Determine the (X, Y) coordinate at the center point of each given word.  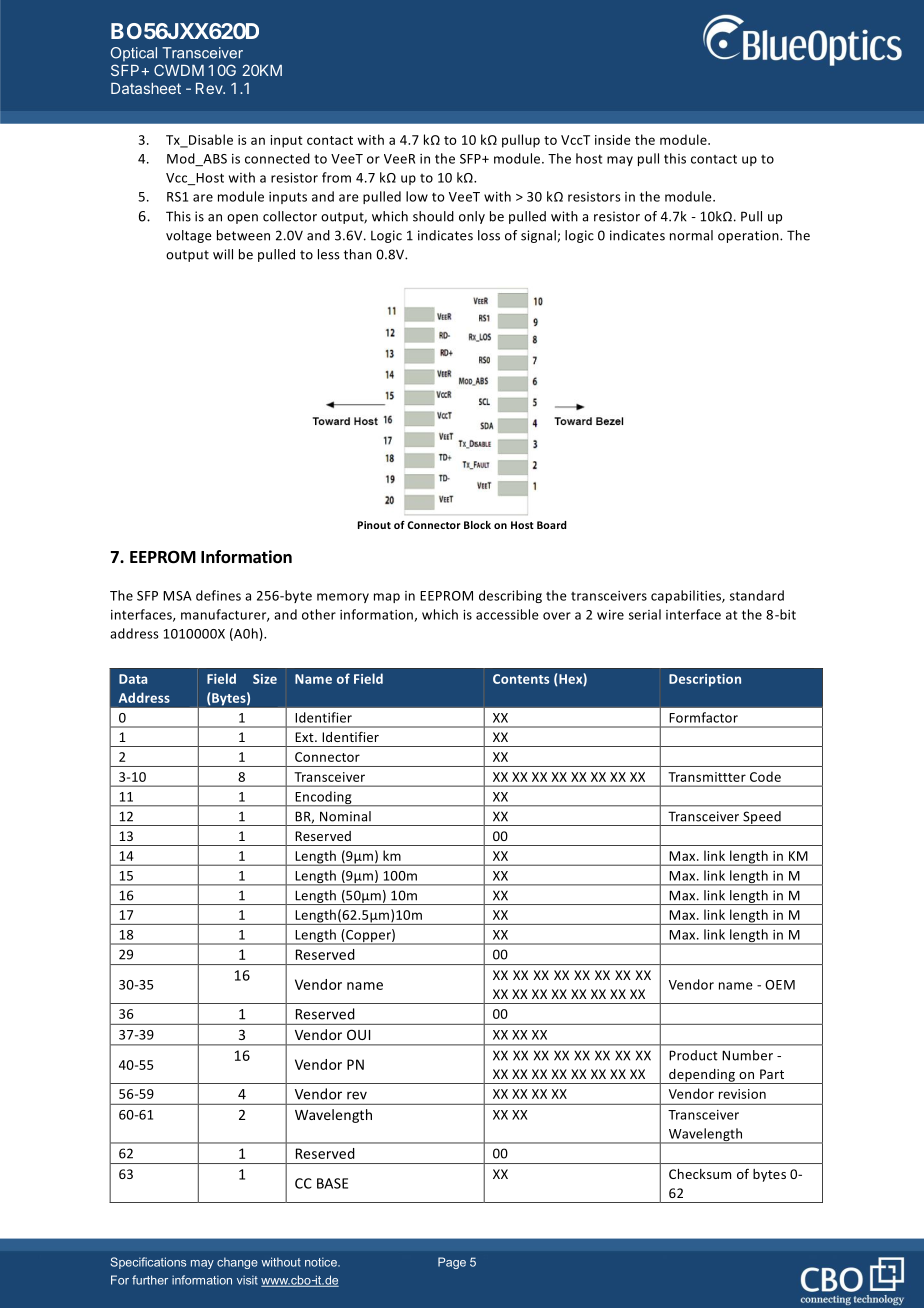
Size (265, 679)
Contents (521, 679)
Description (705, 680)
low (417, 196)
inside (613, 139)
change (237, 1263)
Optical (134, 54)
